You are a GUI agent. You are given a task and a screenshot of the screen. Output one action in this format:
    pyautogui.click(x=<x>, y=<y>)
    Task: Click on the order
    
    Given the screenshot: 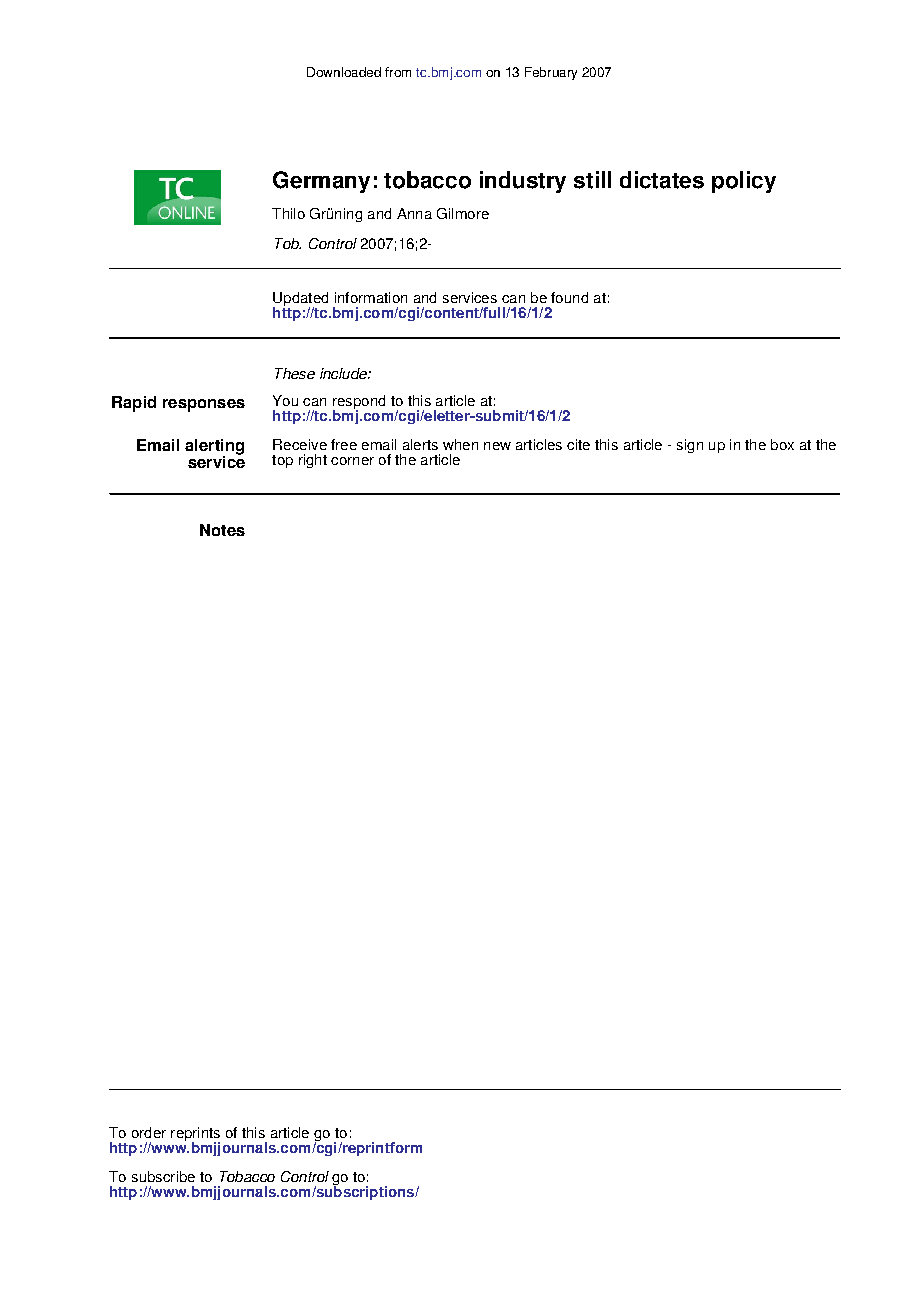 What is the action you would take?
    pyautogui.click(x=149, y=1132)
